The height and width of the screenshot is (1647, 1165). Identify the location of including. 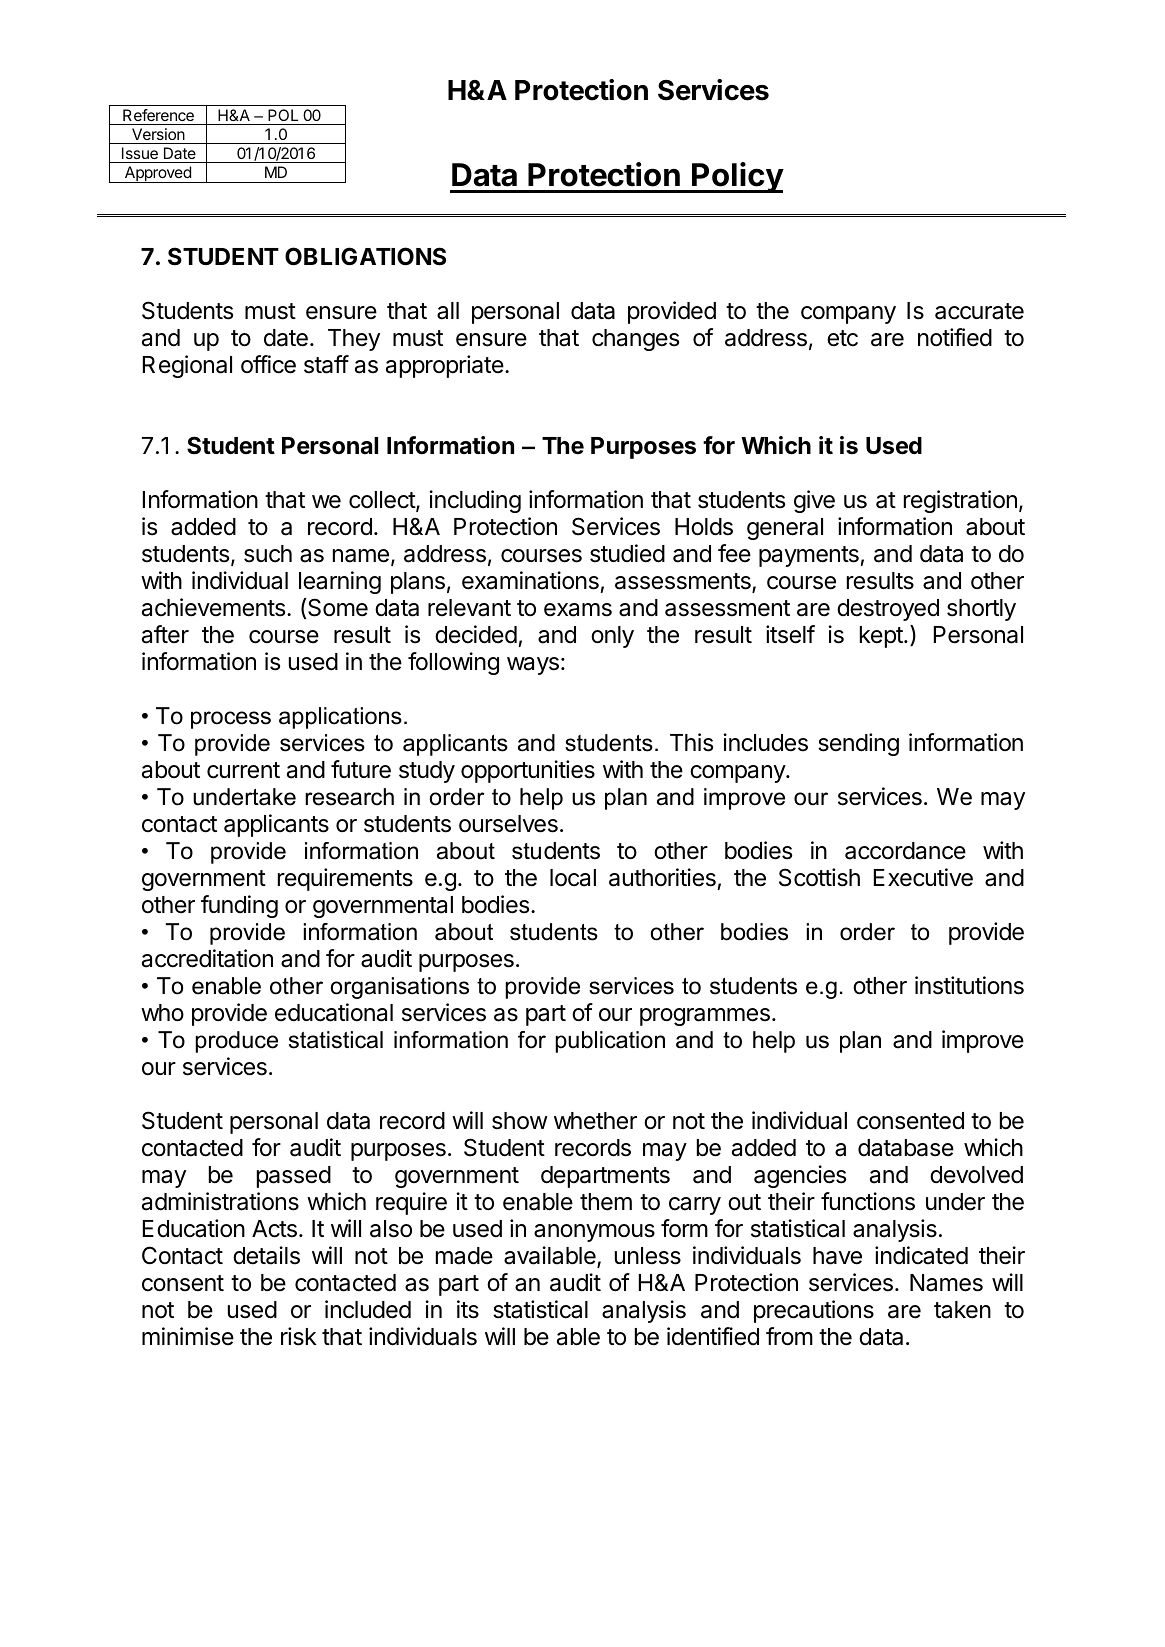
(475, 501).
